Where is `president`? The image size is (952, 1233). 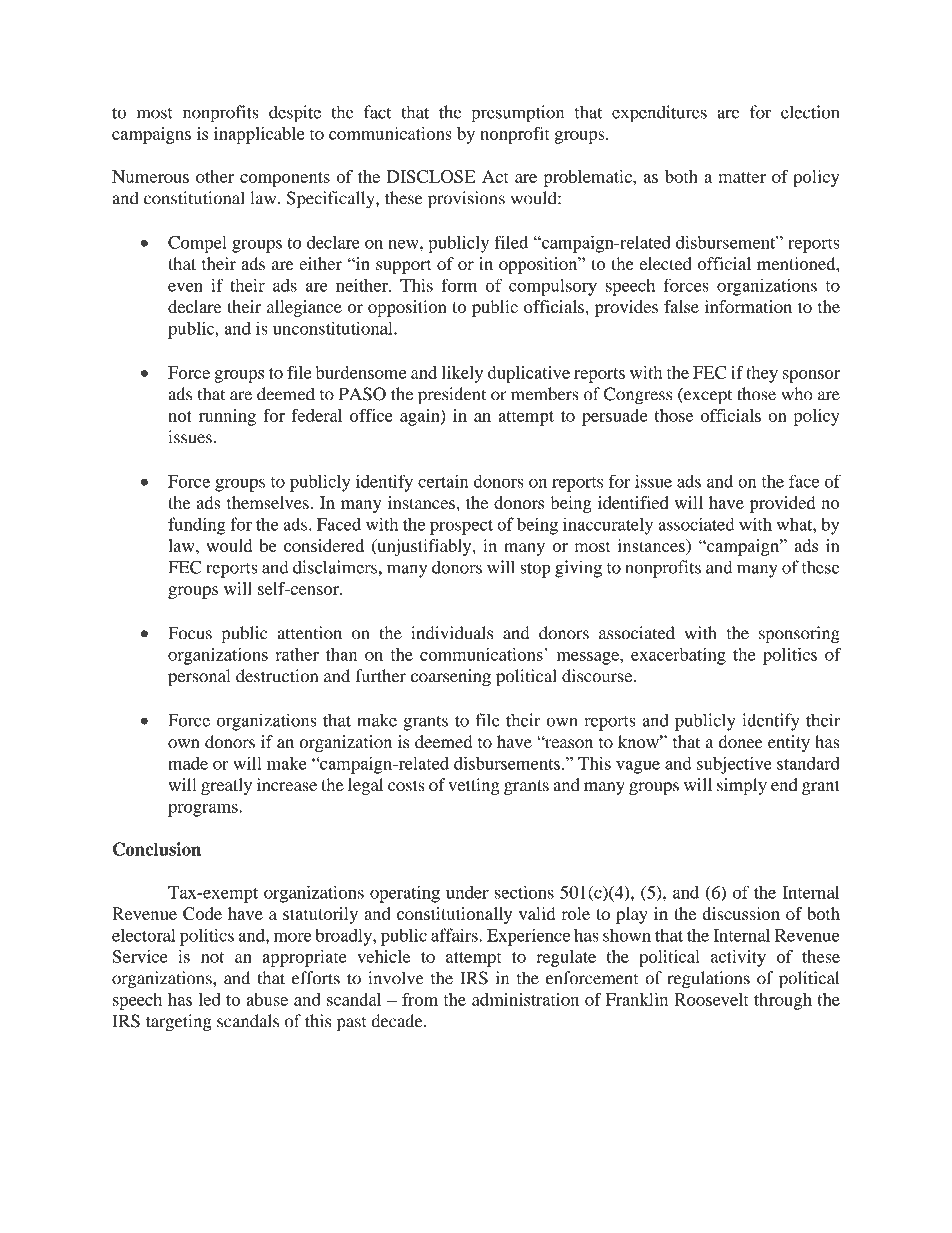 president is located at coordinates (452, 396).
